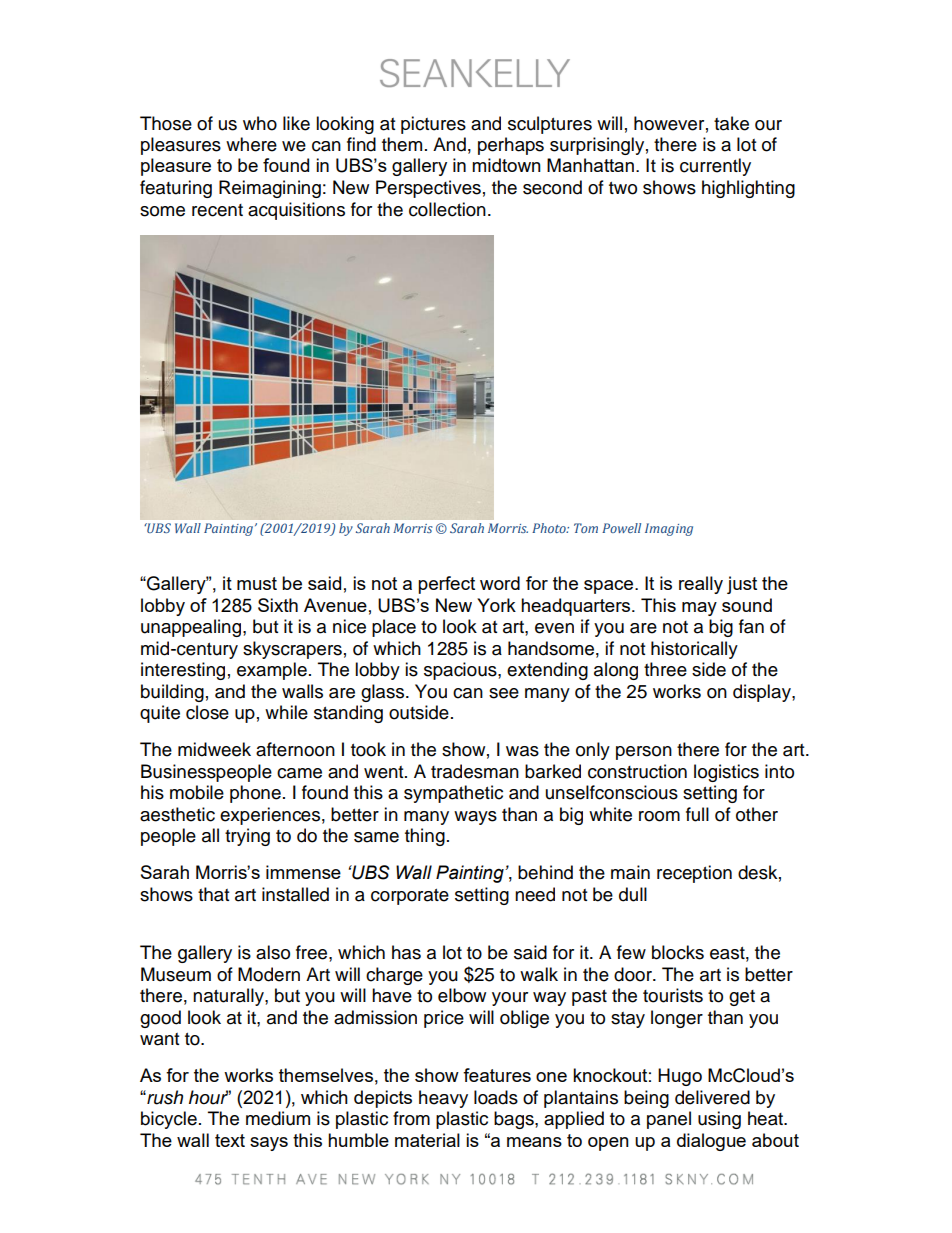 This screenshot has width=952, height=1233. Describe the element at coordinates (255, 794) in the screenshot. I see `phone` at that location.
